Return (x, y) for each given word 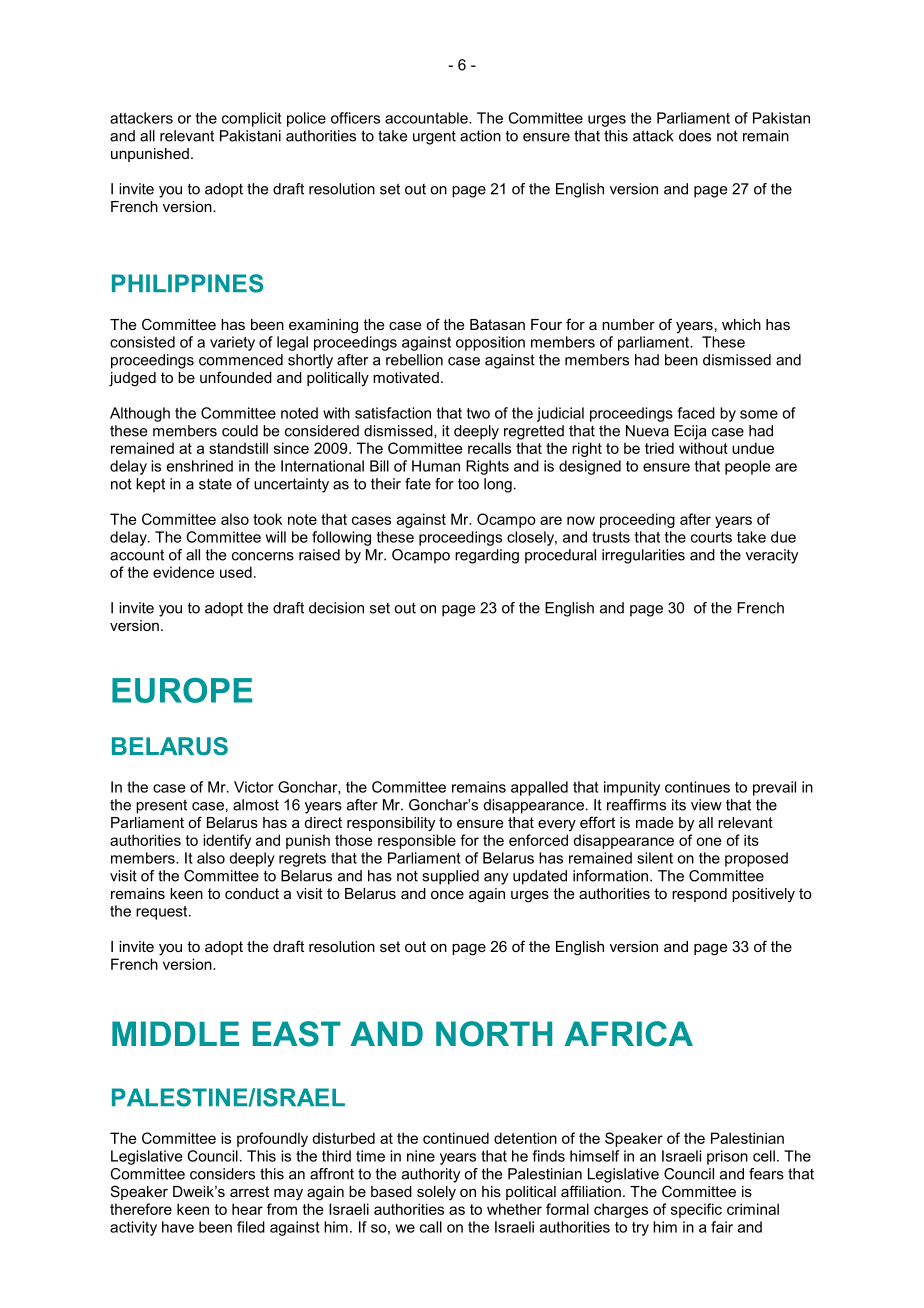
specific (696, 1210)
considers (222, 1174)
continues (697, 787)
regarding (487, 556)
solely (436, 1193)
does (695, 136)
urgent (434, 137)
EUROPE (182, 690)
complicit (252, 119)
